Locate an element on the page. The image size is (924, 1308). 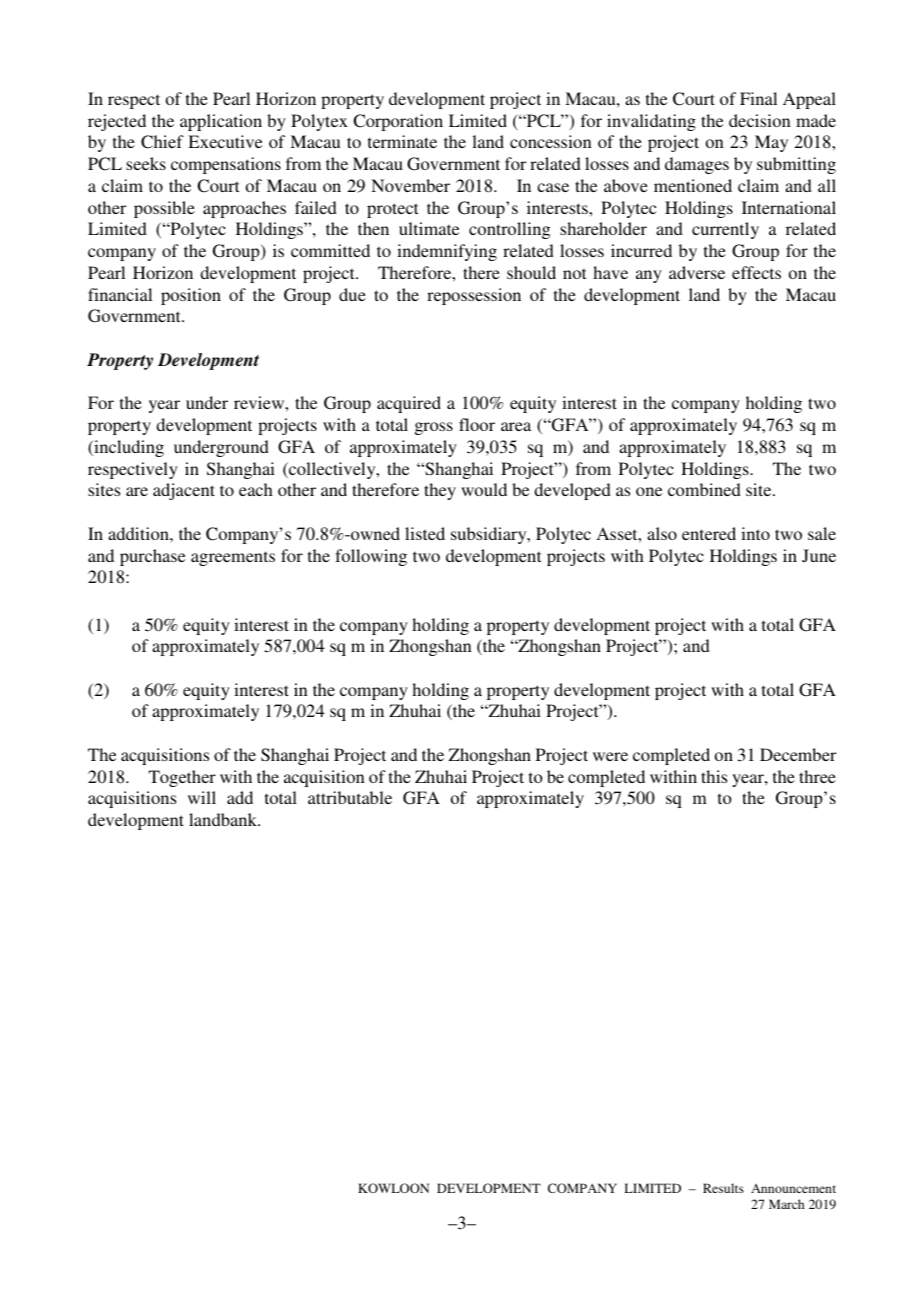
Together is located at coordinates (182, 778).
